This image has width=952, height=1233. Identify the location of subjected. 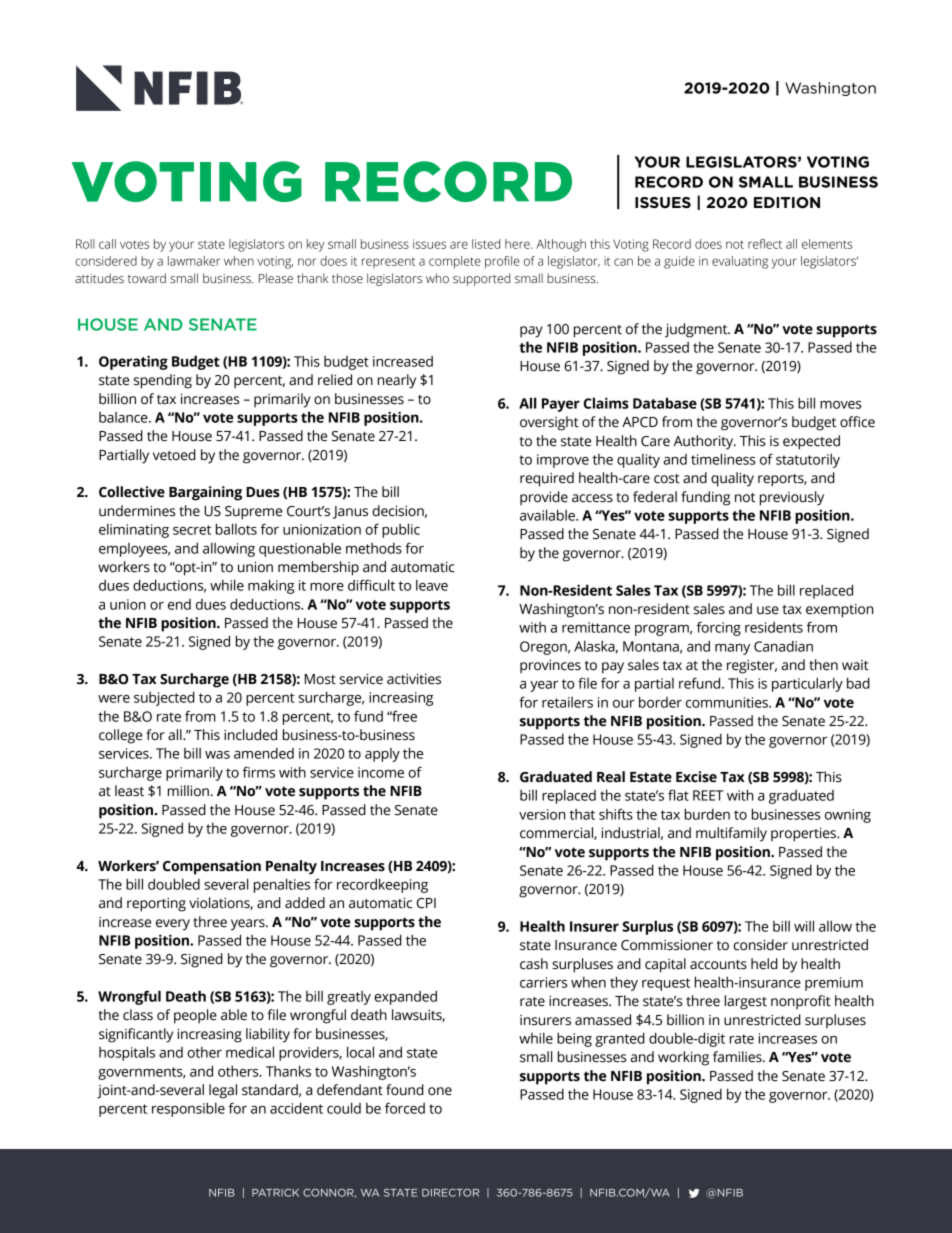
(164, 698).
